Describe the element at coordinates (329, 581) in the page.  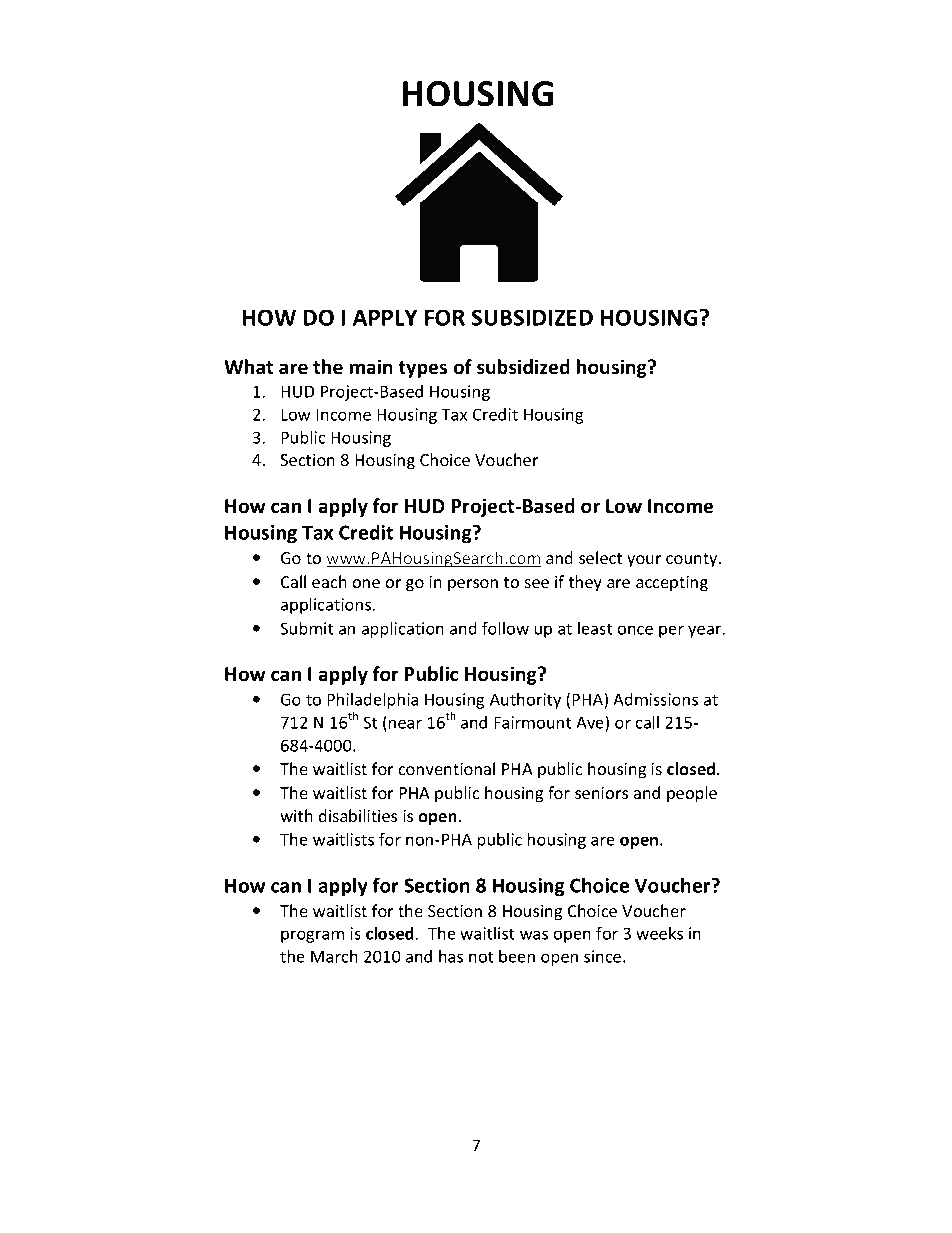
I see `each` at that location.
